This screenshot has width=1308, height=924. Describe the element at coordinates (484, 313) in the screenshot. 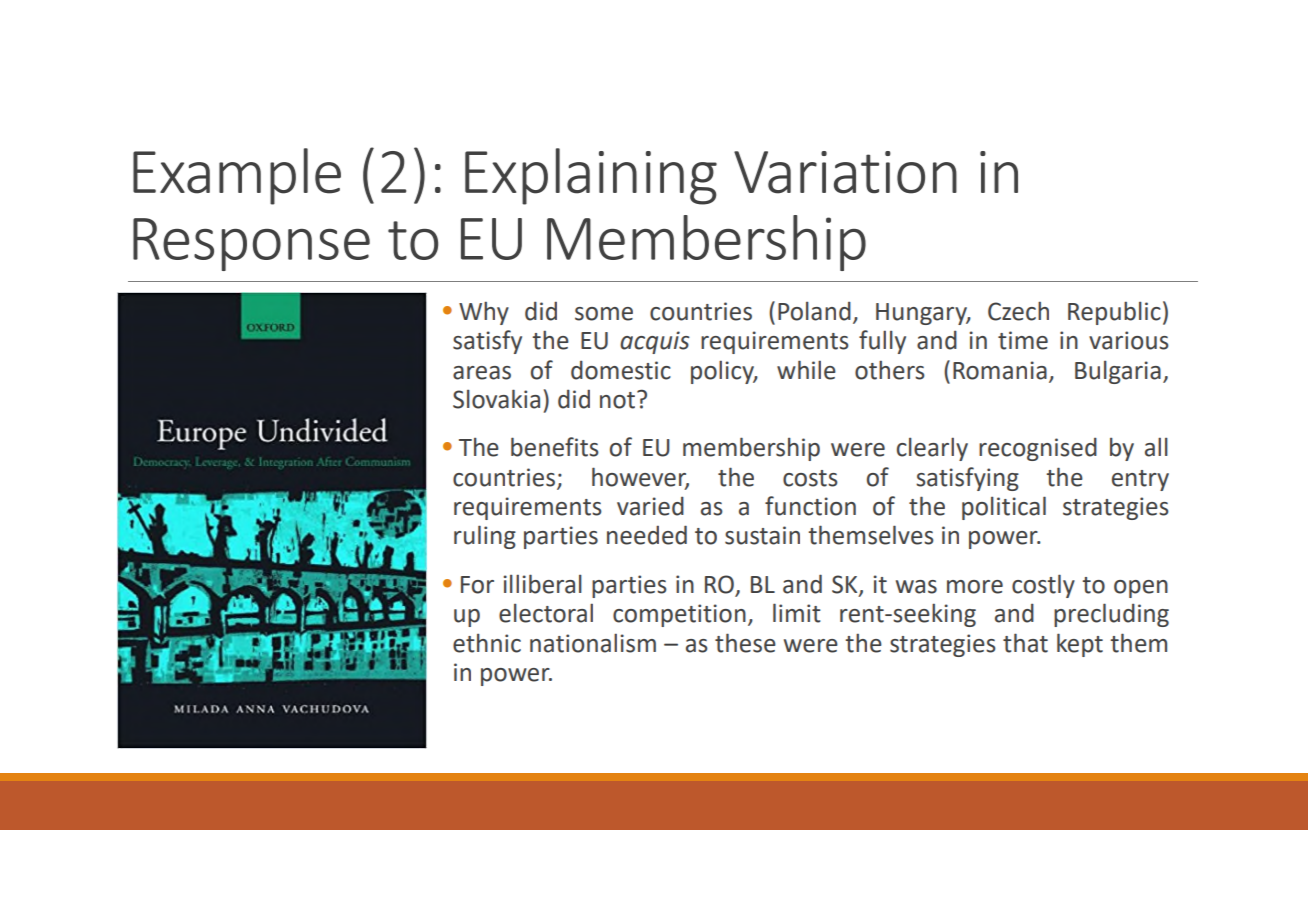

I see `Why` at that location.
